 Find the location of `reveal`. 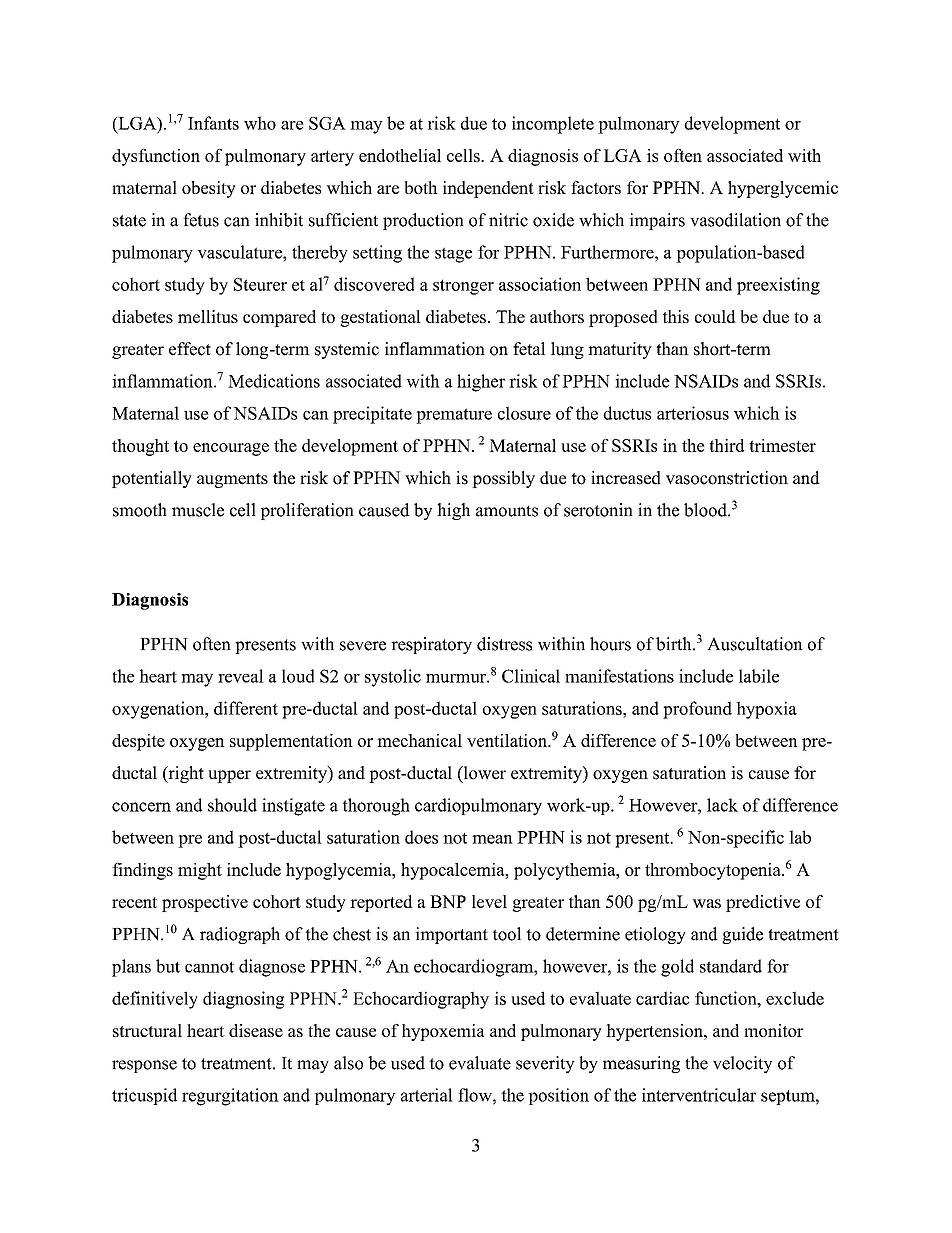

reveal is located at coordinates (241, 676).
